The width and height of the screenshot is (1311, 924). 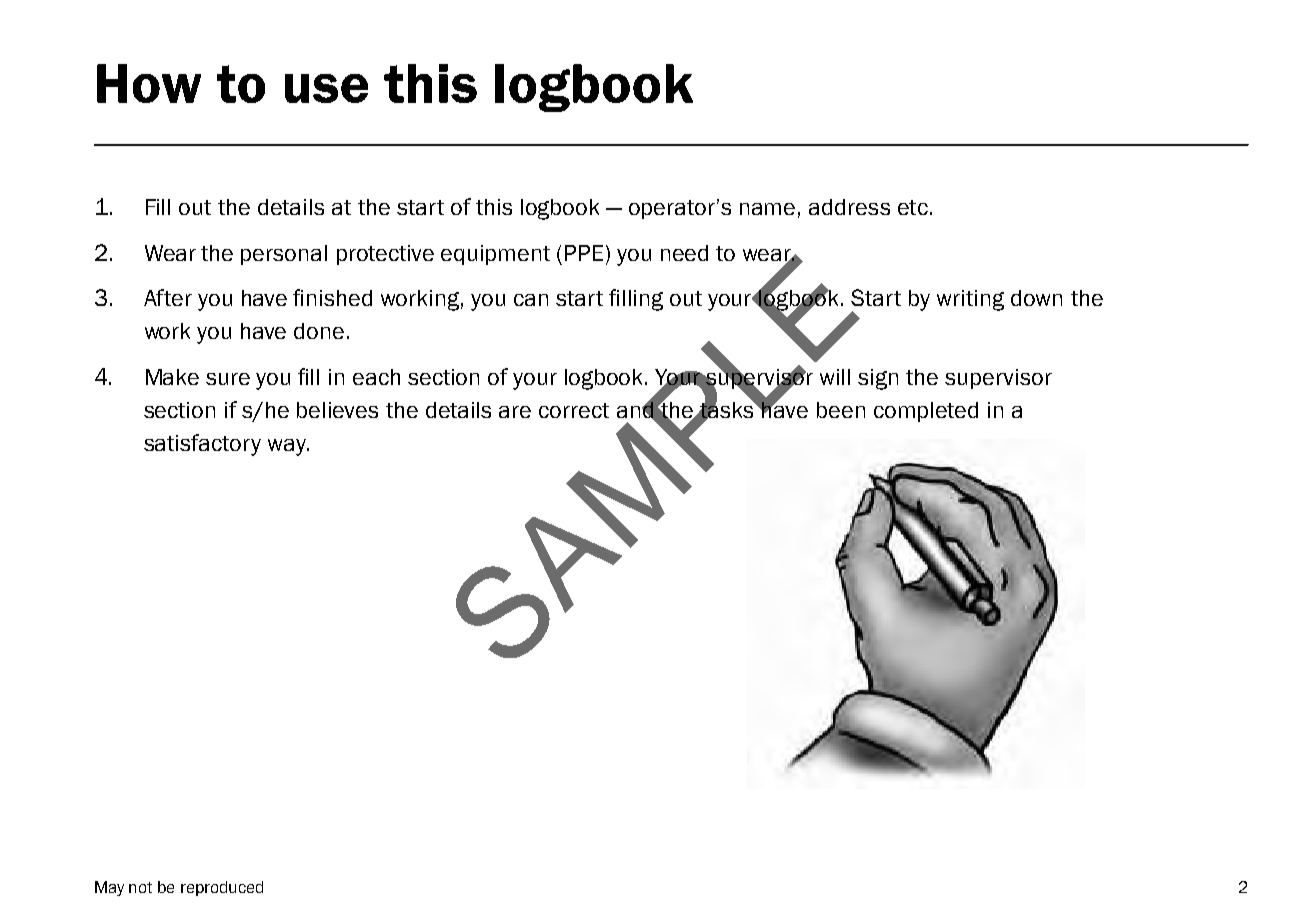 I want to click on How, so click(x=149, y=83).
